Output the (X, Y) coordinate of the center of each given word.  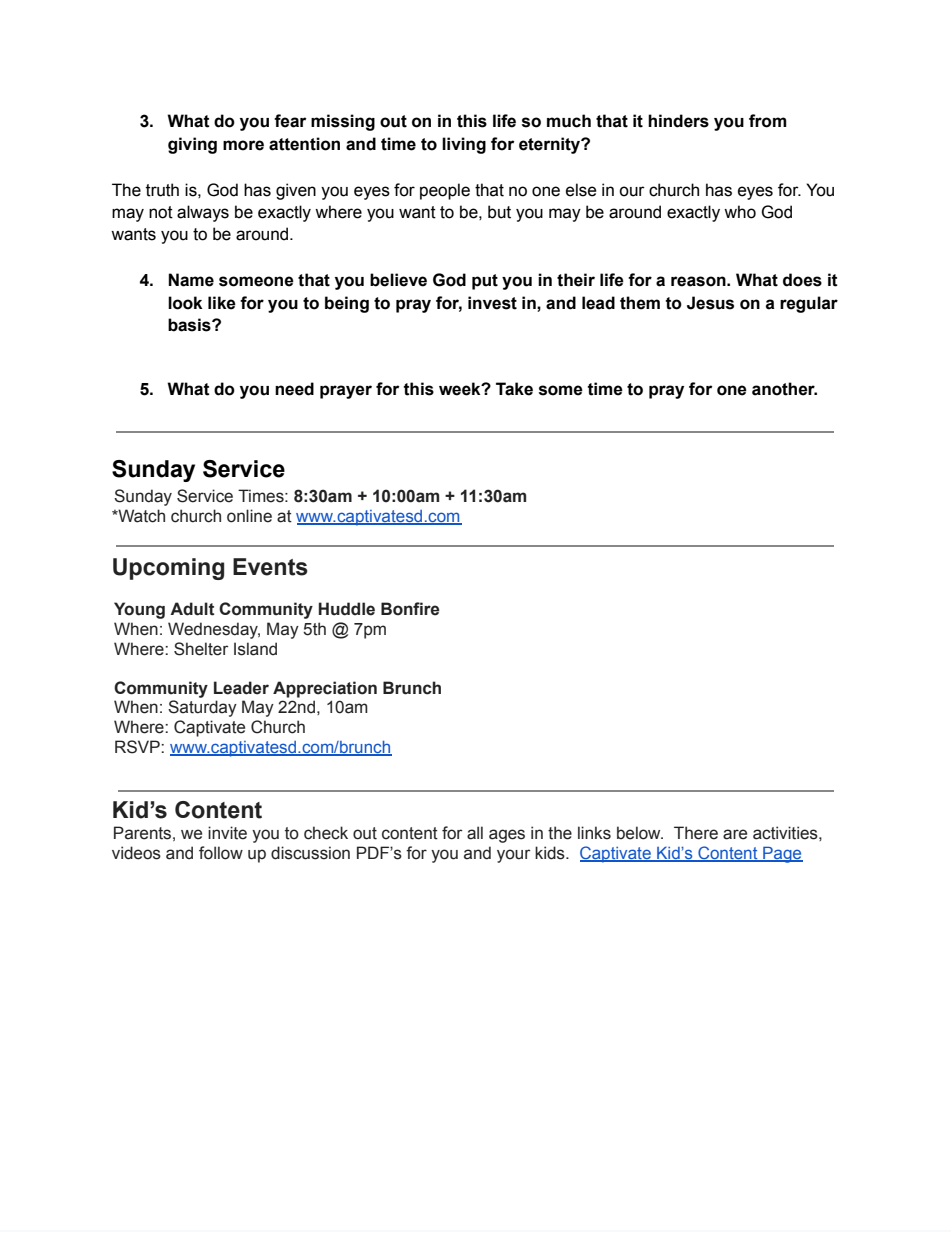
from (768, 121)
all (475, 833)
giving (192, 145)
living (464, 145)
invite (227, 833)
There (696, 833)
